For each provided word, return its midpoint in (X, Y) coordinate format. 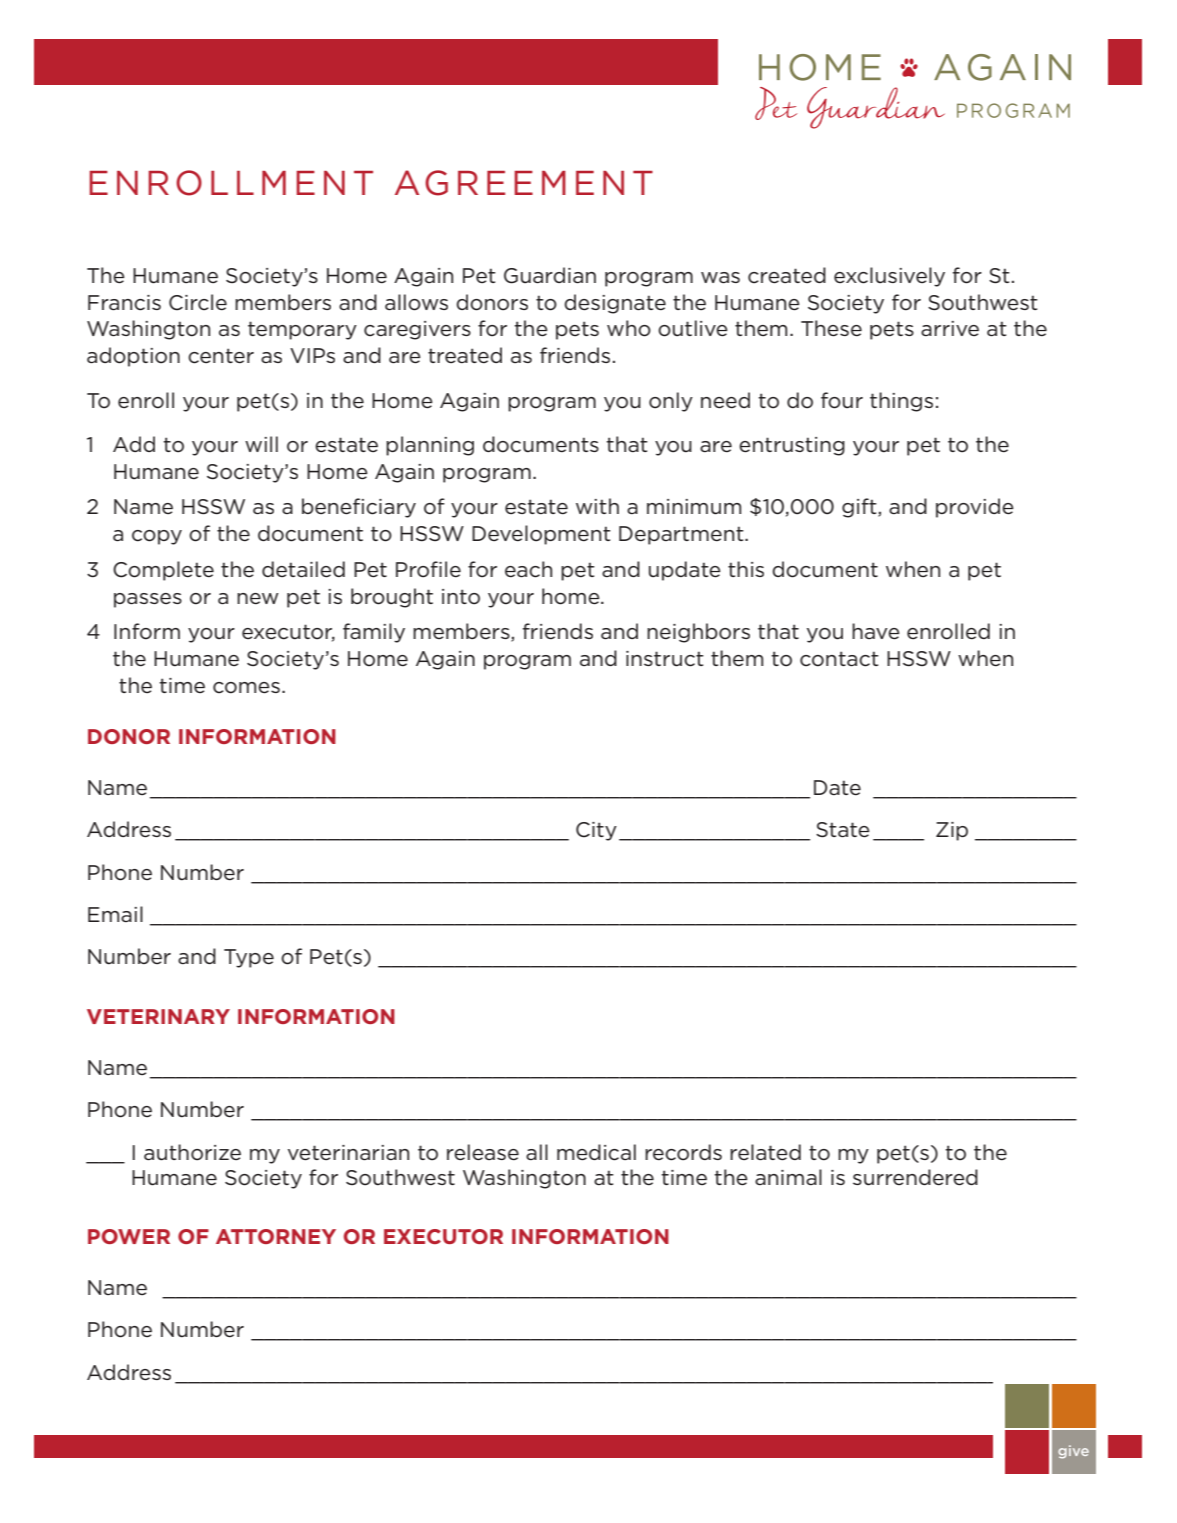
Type (249, 958)
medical (596, 1152)
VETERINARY (158, 1016)
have (876, 631)
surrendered (915, 1177)
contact (839, 659)
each (528, 569)
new (258, 599)
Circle (198, 302)
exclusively (889, 277)
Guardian (550, 275)
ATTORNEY (276, 1236)
